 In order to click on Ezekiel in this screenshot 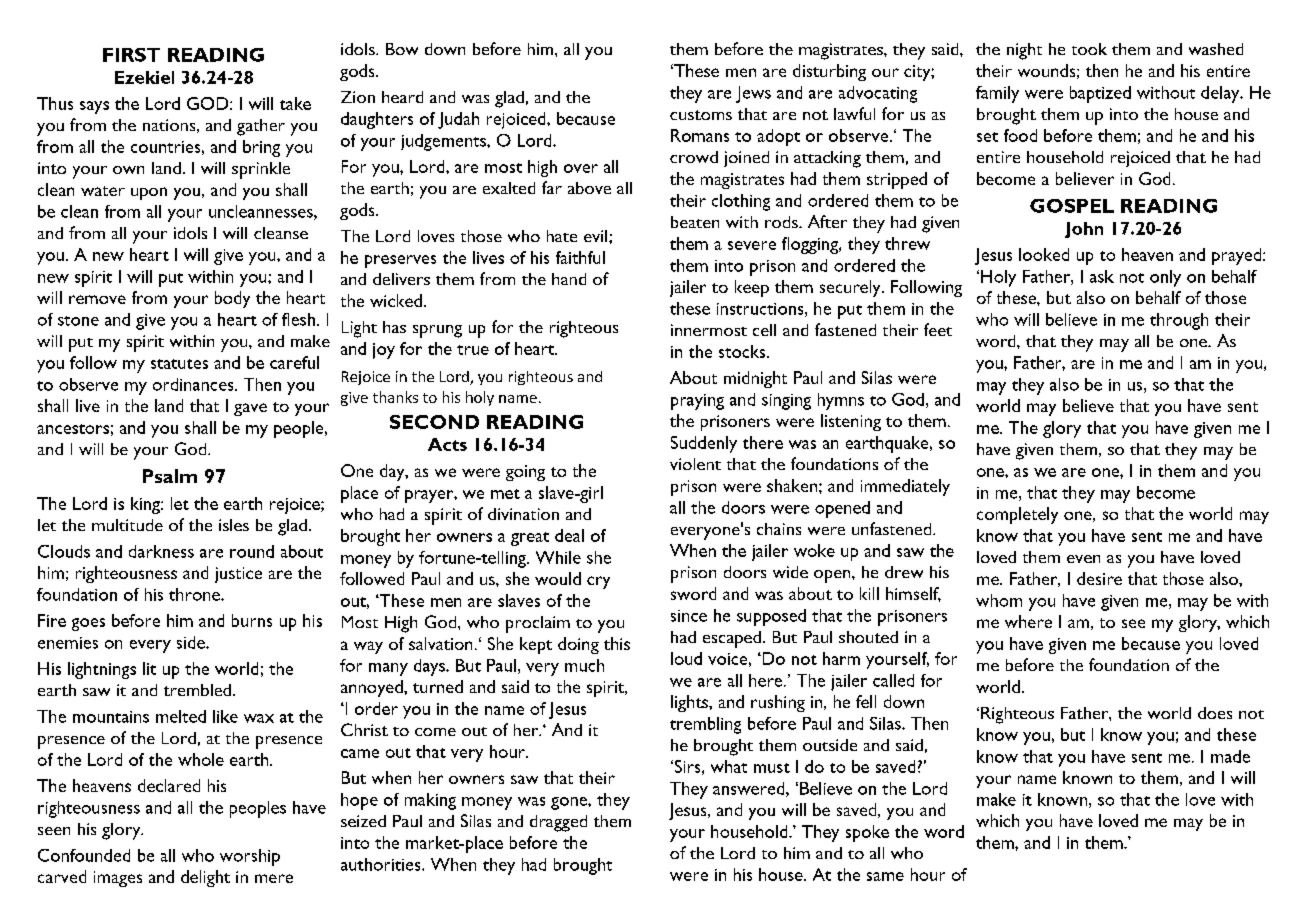, I will do `click(144, 77)`.
